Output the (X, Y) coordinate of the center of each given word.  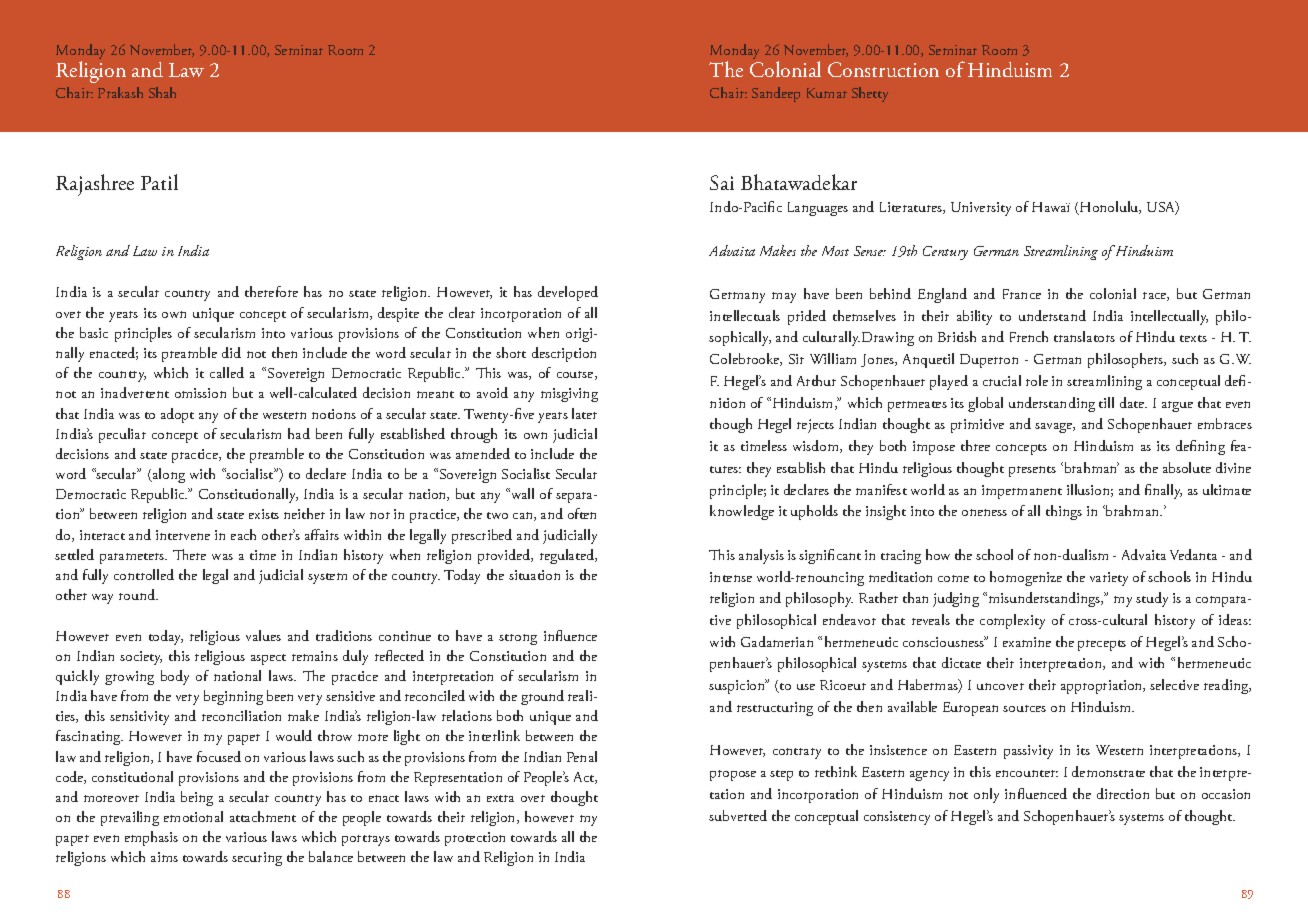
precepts (1102, 645)
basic (94, 332)
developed (568, 293)
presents (1032, 471)
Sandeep (776, 94)
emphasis (151, 838)
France (1022, 294)
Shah (162, 92)
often (582, 513)
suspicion (738, 686)
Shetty (870, 94)
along (168, 475)
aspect (268, 659)
